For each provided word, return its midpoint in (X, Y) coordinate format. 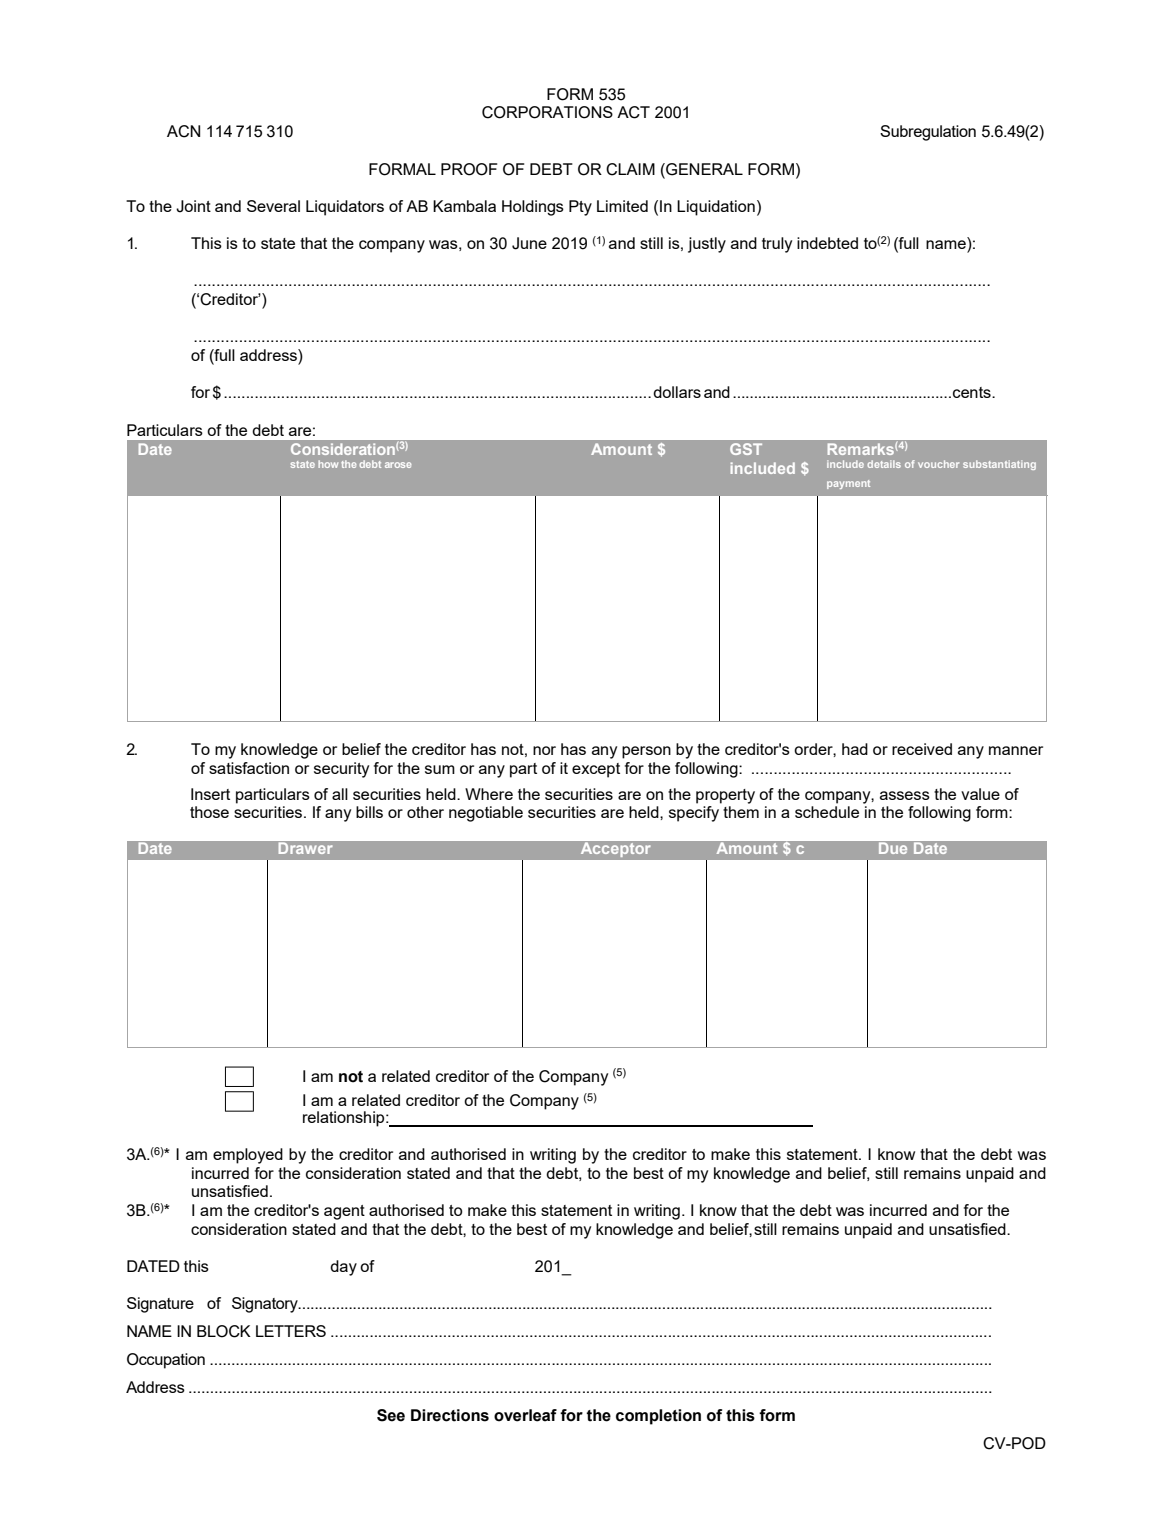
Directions (450, 1415)
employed (248, 1156)
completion (658, 1417)
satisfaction (249, 768)
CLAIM (630, 169)
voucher (938, 464)
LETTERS (291, 1331)
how (328, 464)
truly (777, 245)
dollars (677, 392)
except (596, 770)
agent (344, 1212)
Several (273, 206)
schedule (827, 812)
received (922, 749)
